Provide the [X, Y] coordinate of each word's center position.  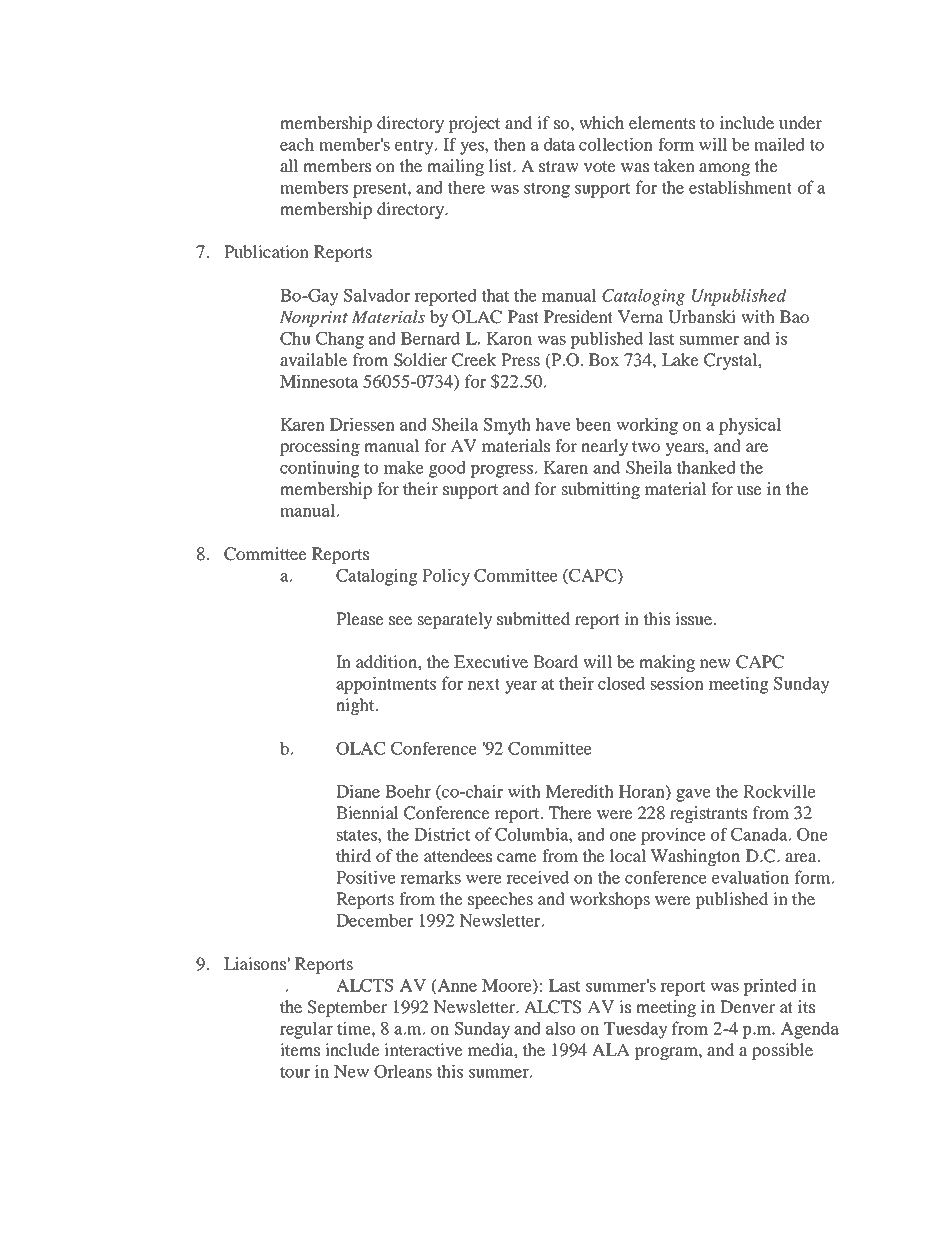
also [561, 1028]
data [559, 144]
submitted [533, 618]
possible [782, 1051]
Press [520, 359]
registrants [708, 814]
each [297, 144]
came [517, 857]
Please [360, 618]
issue [693, 618]
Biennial [367, 812]
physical [750, 426]
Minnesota [319, 381]
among [724, 169]
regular [306, 1030]
